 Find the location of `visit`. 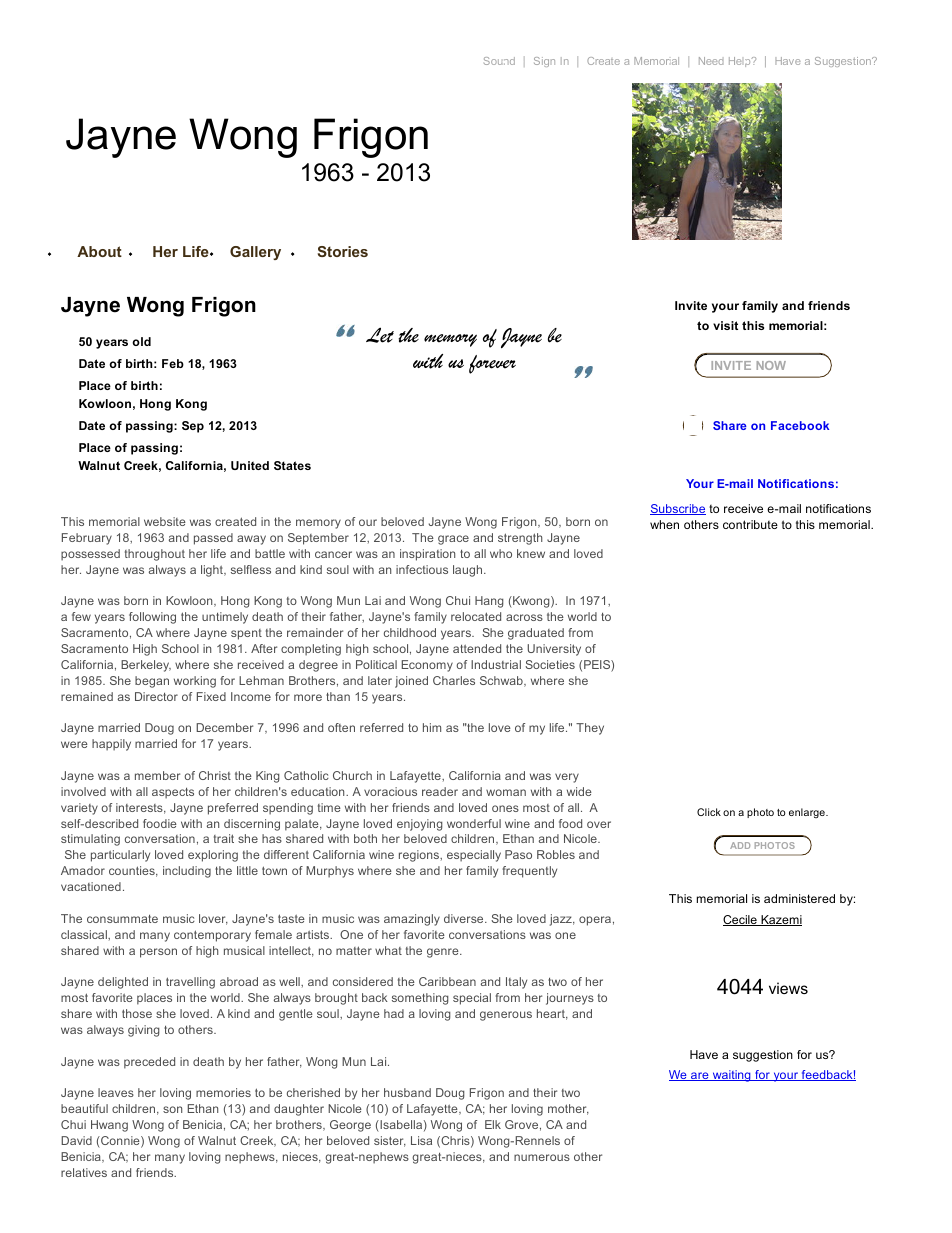

visit is located at coordinates (725, 325).
